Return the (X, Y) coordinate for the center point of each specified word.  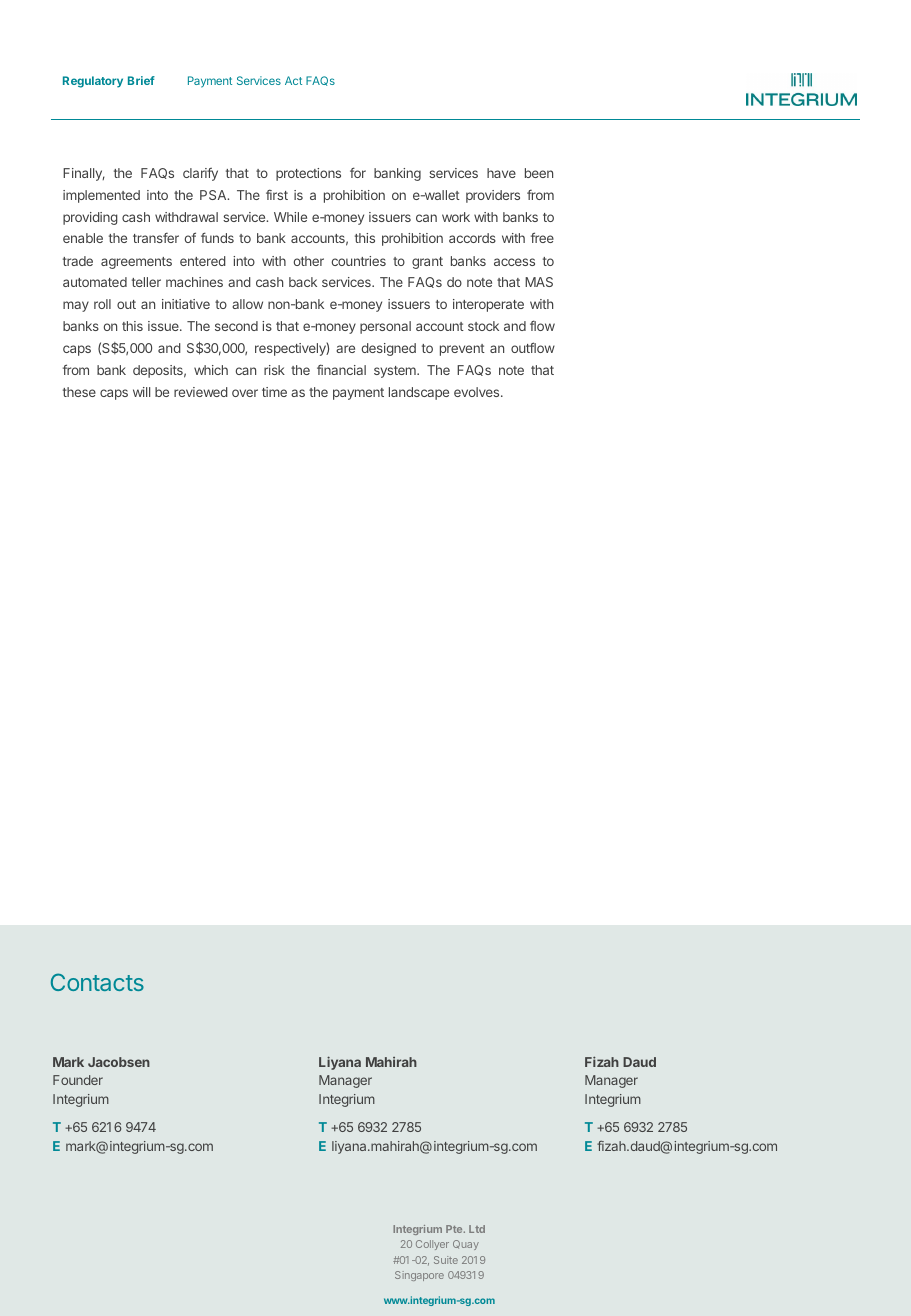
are (345, 349)
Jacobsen (119, 1062)
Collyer (432, 1245)
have (501, 173)
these (79, 392)
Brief (141, 80)
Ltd (477, 1229)
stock (483, 326)
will (141, 392)
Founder (78, 1080)
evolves (478, 392)
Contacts (97, 982)
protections (308, 174)
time (274, 392)
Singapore (419, 1276)
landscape (419, 393)
